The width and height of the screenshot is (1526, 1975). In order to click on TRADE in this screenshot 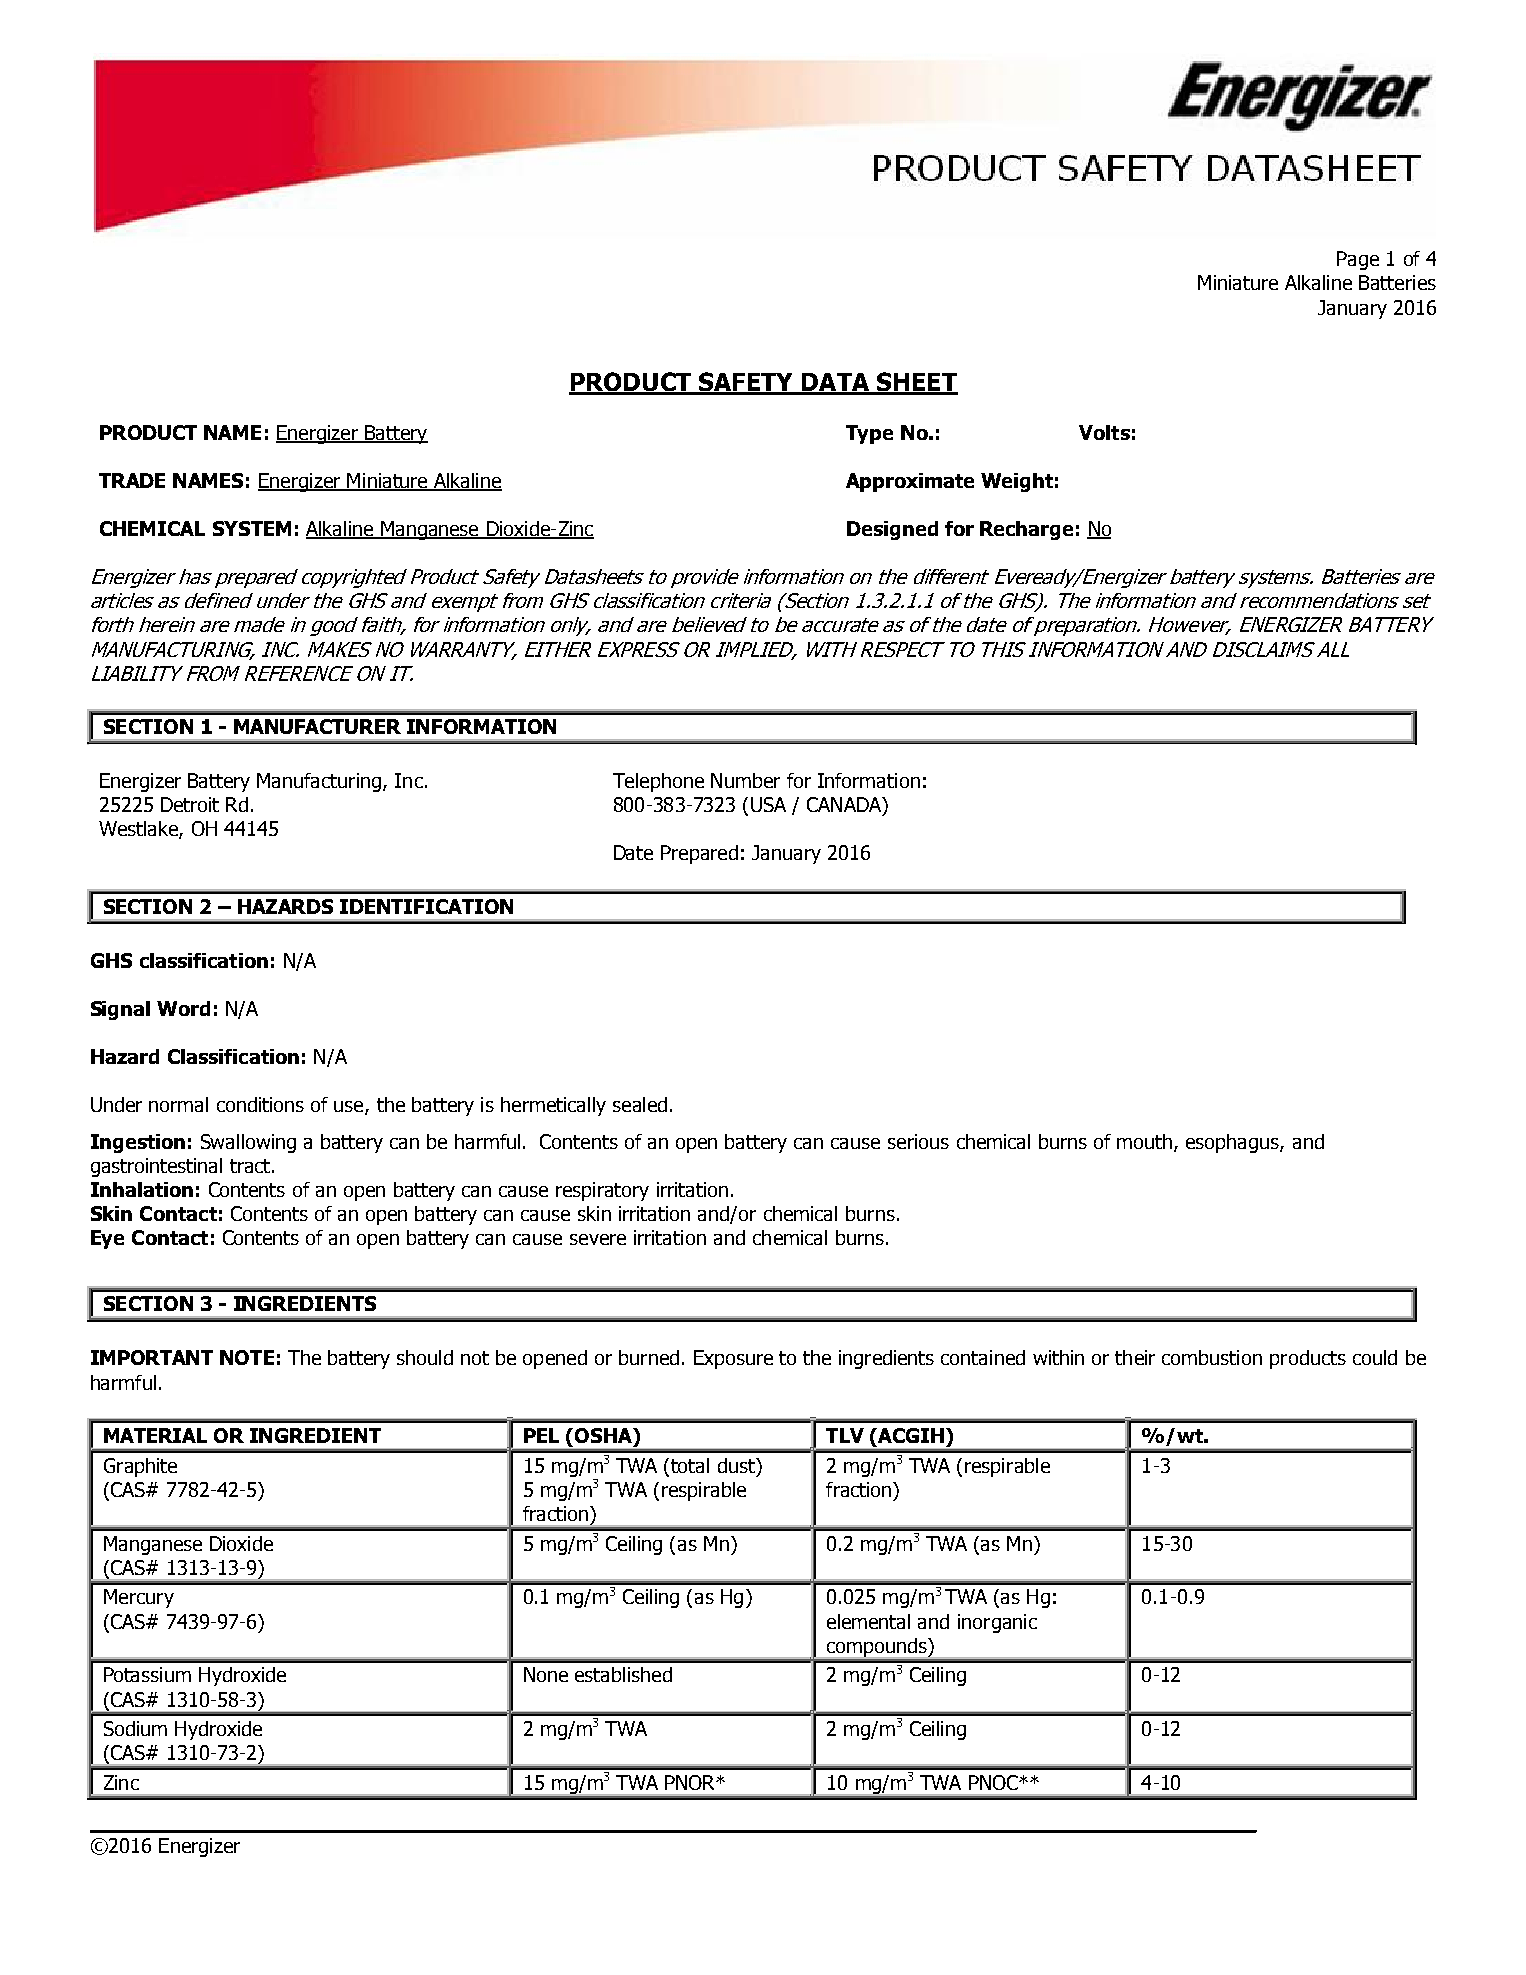, I will do `click(132, 480)`.
